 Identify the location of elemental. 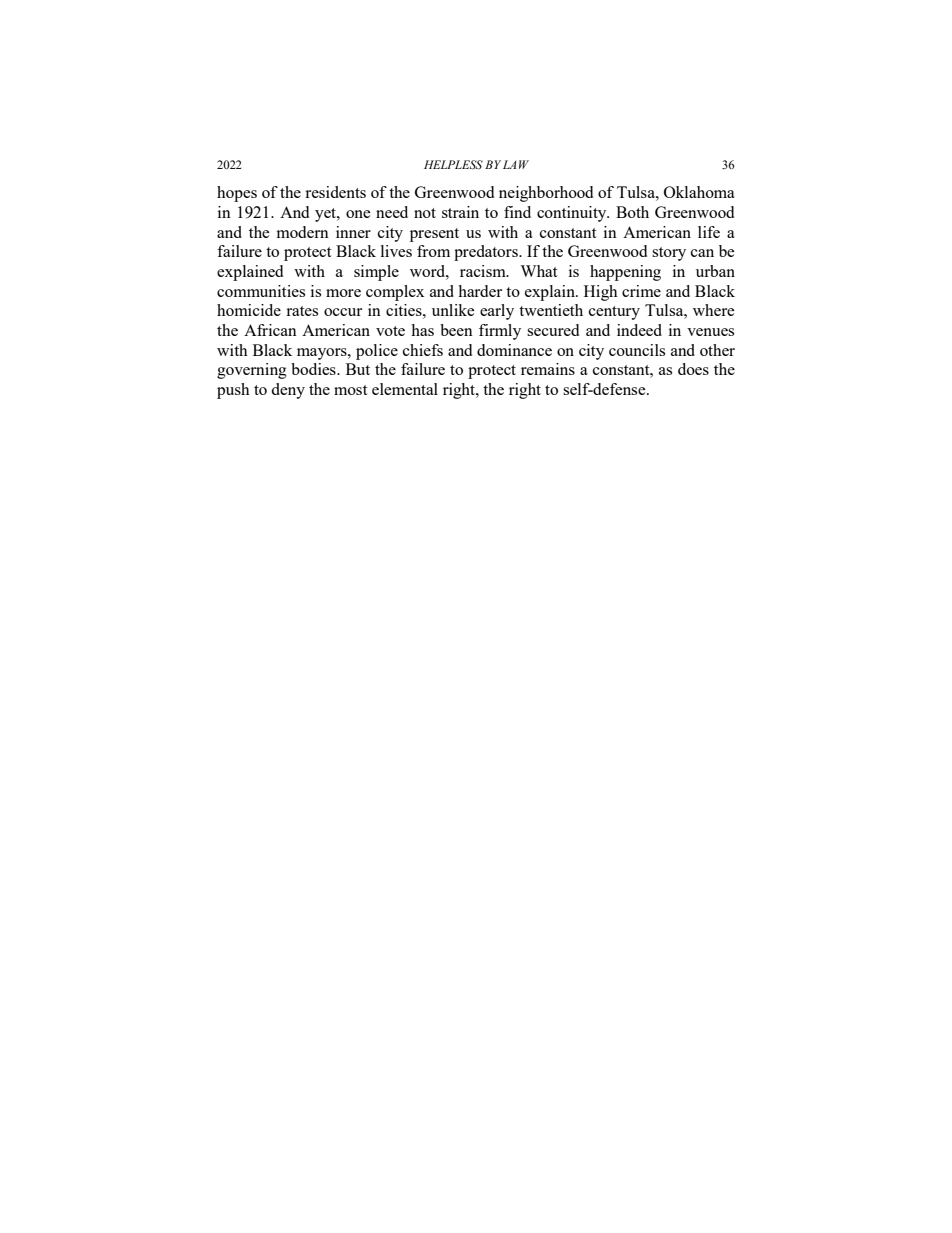
(405, 389).
